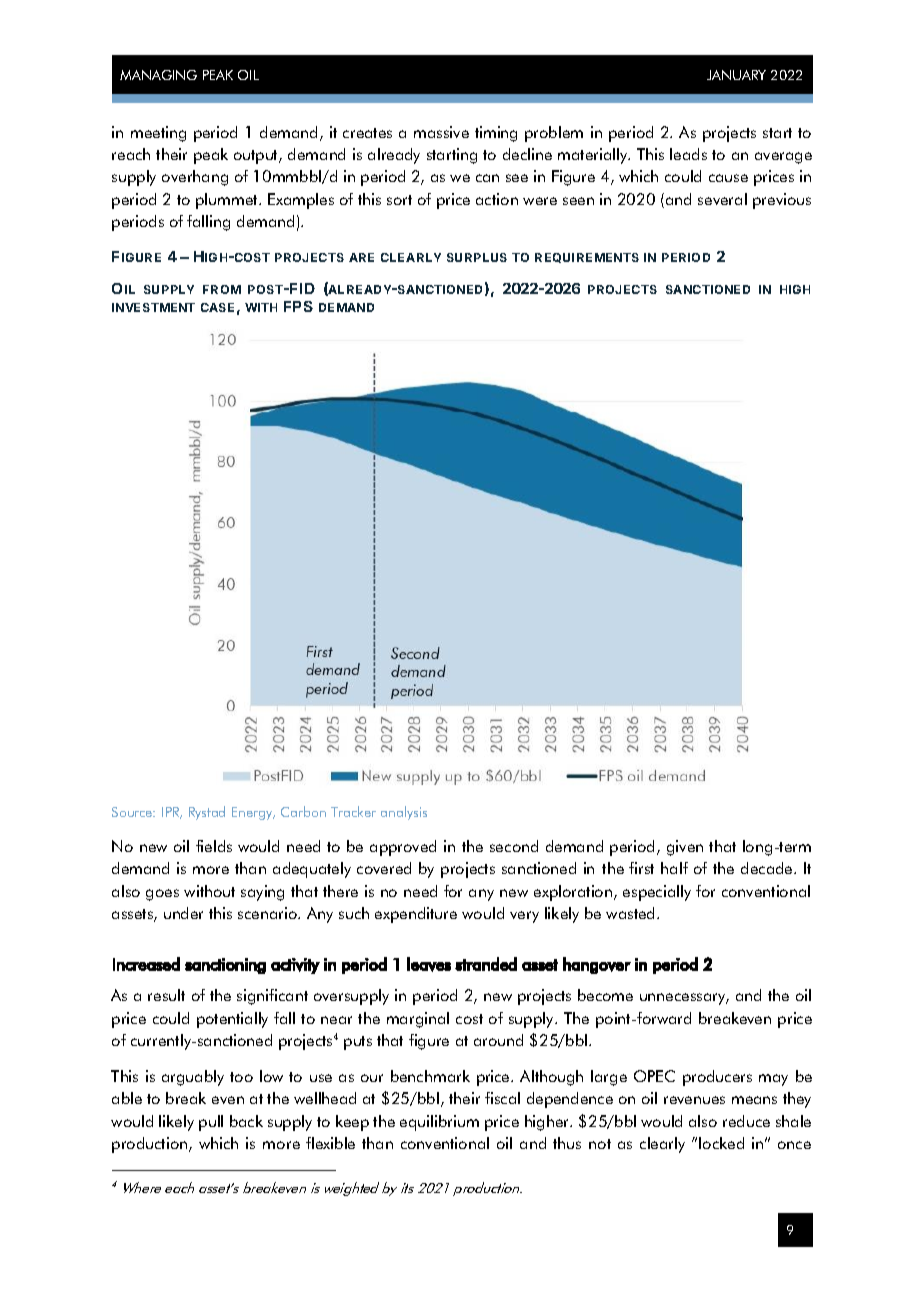 The width and height of the screenshot is (924, 1308). What do you see at coordinates (685, 848) in the screenshot?
I see `given` at bounding box center [685, 848].
